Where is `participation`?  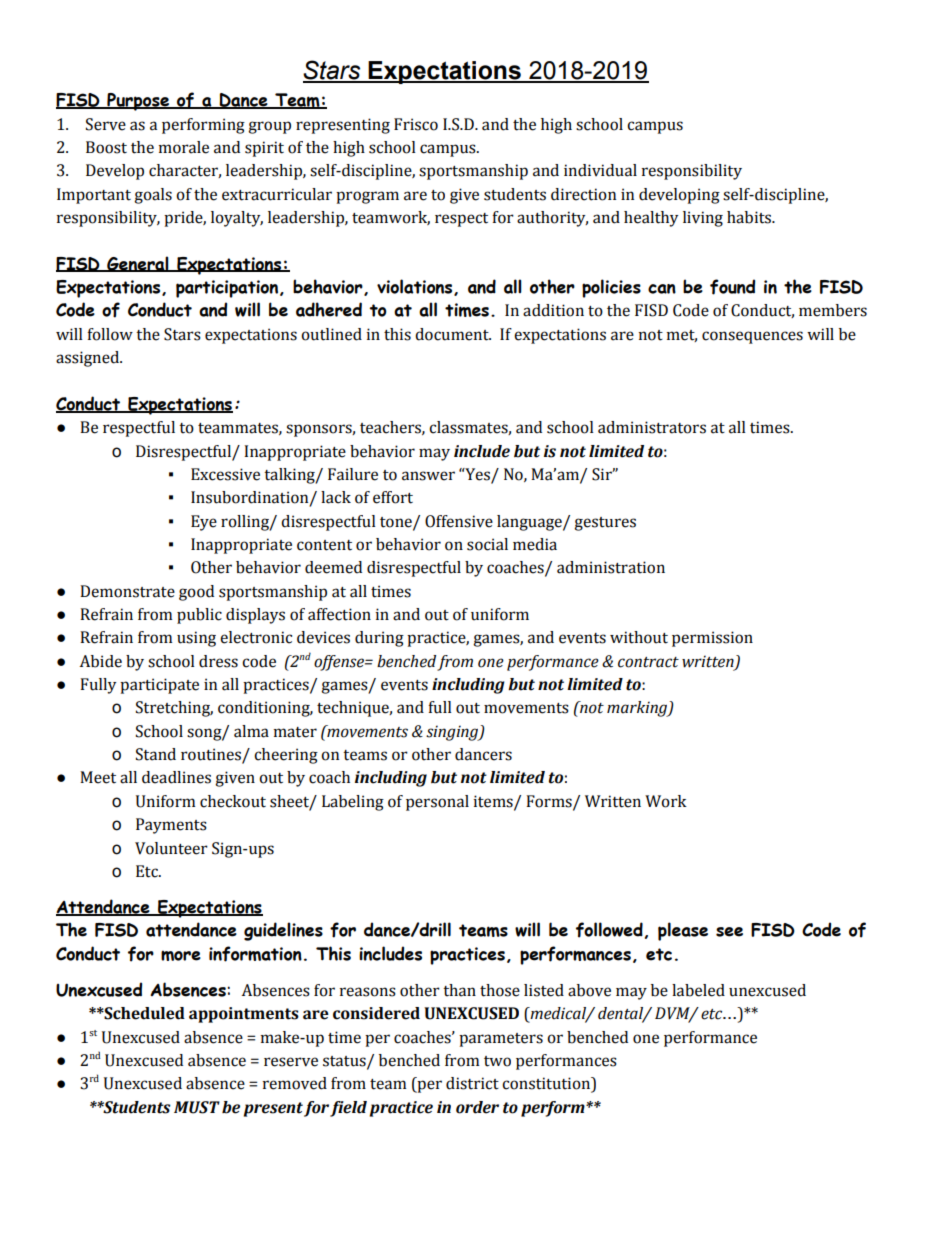 participation is located at coordinates (228, 289).
